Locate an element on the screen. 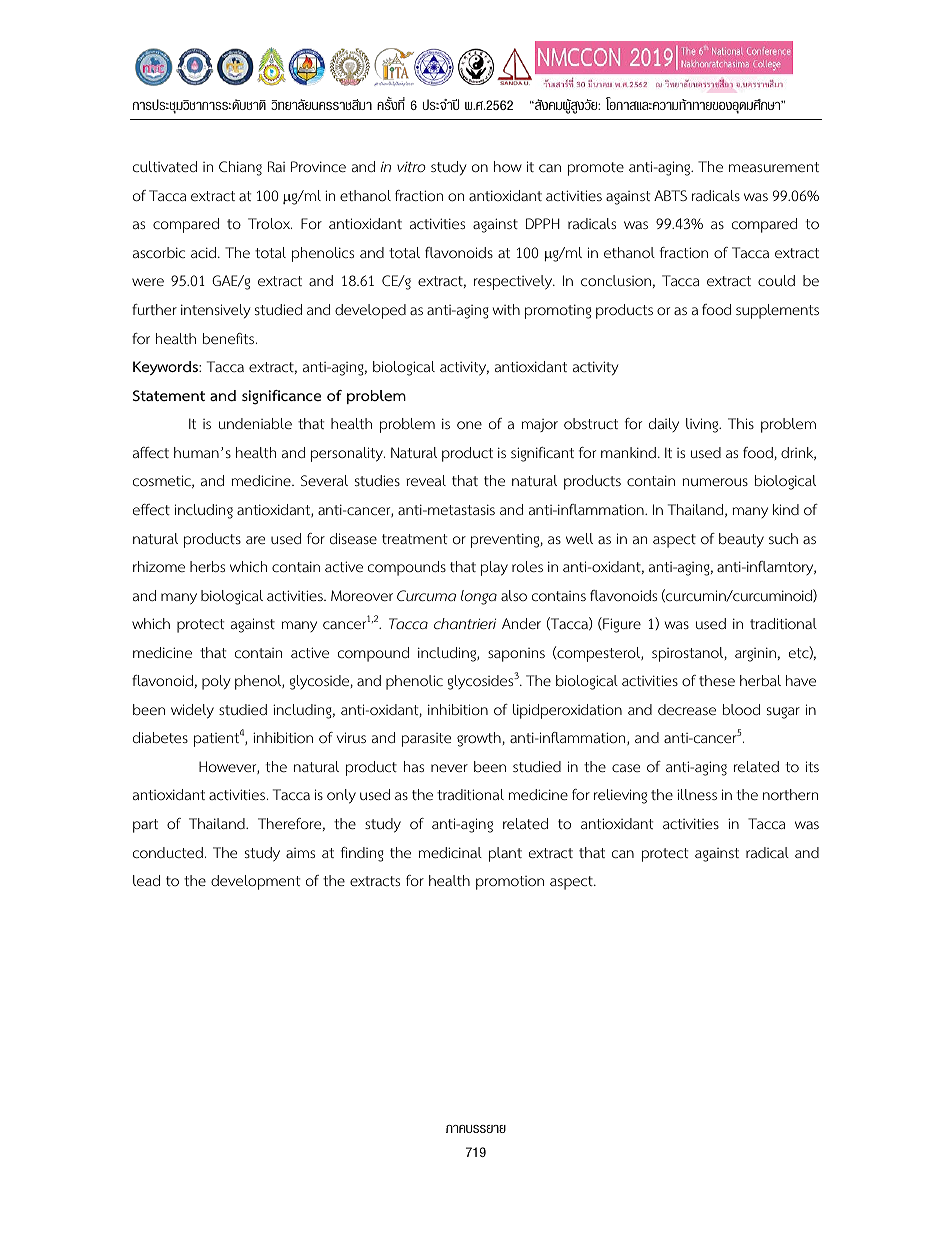 The width and height of the screenshot is (952, 1233). illness is located at coordinates (697, 794).
